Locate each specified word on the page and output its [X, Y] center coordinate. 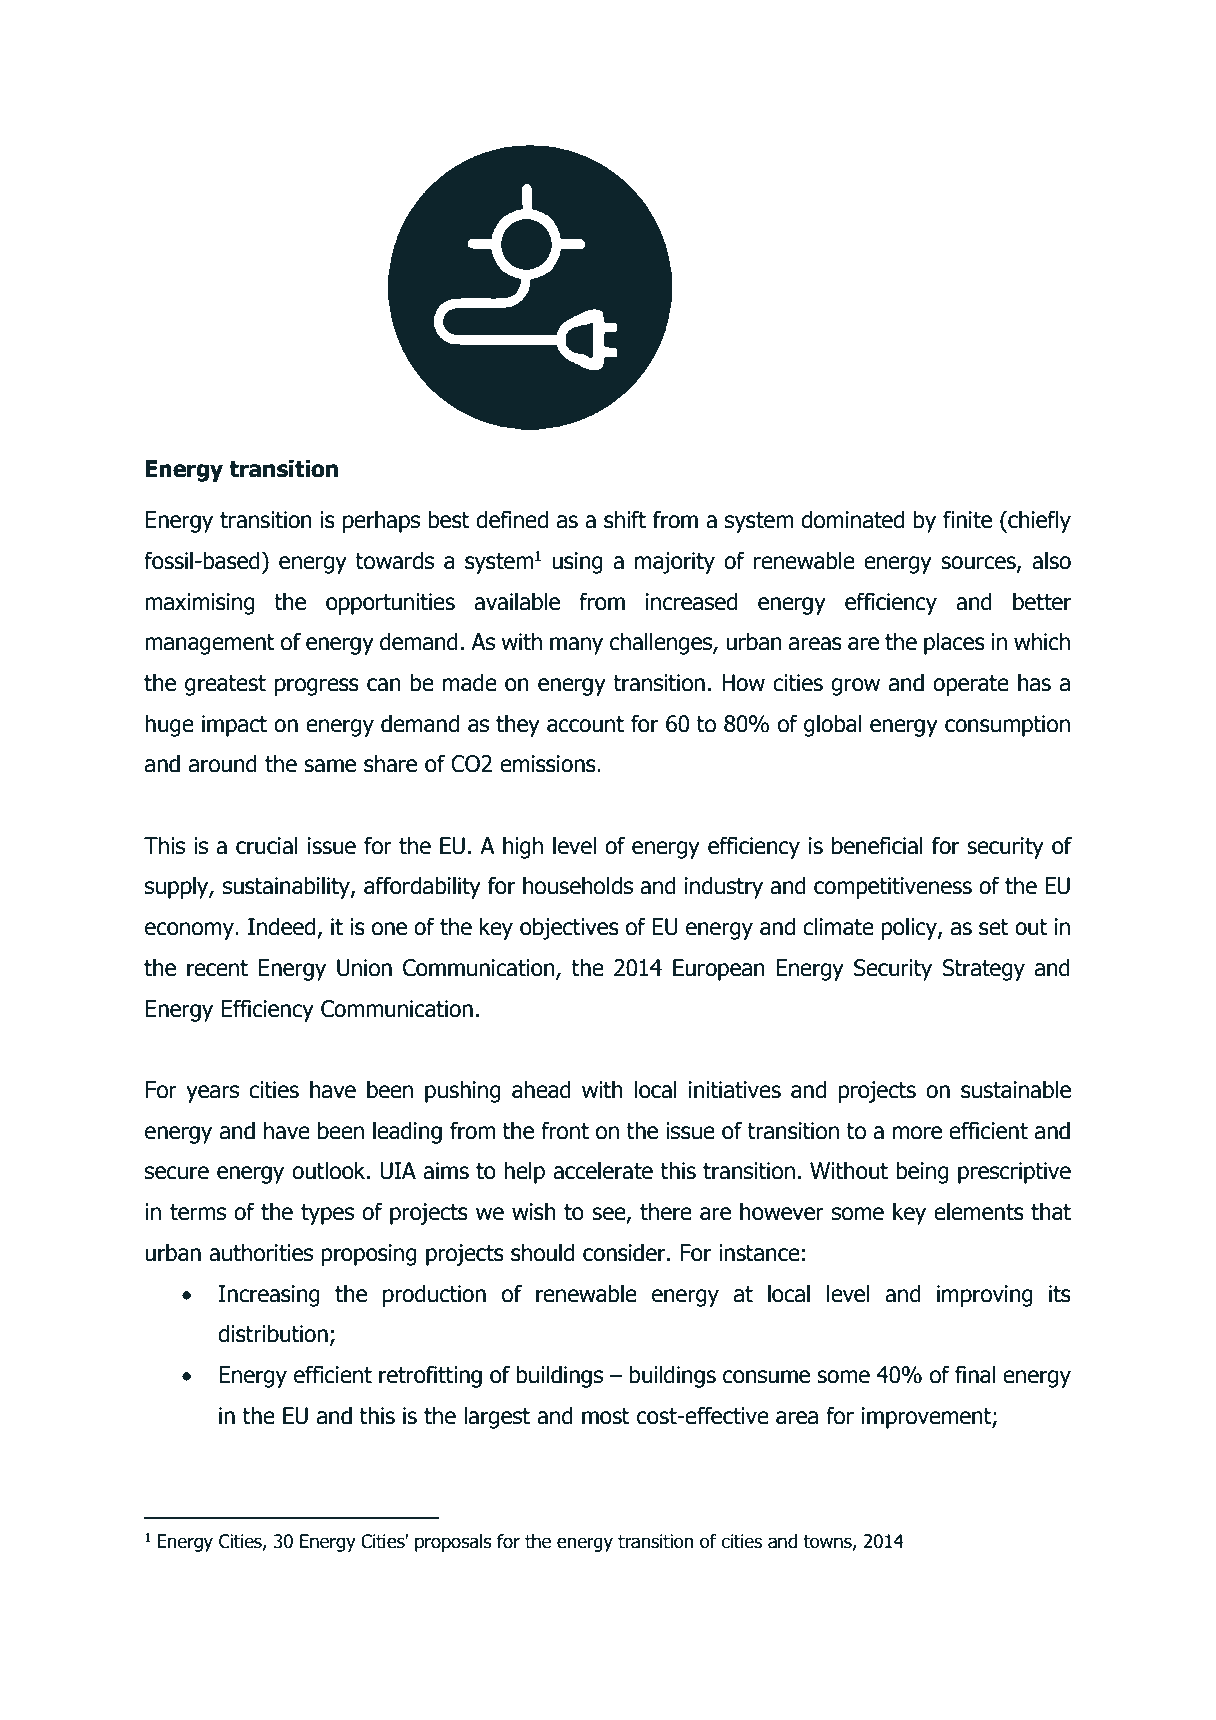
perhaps [381, 521]
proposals [453, 1543]
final [975, 1374]
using [577, 563]
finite [967, 519]
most [606, 1416]
